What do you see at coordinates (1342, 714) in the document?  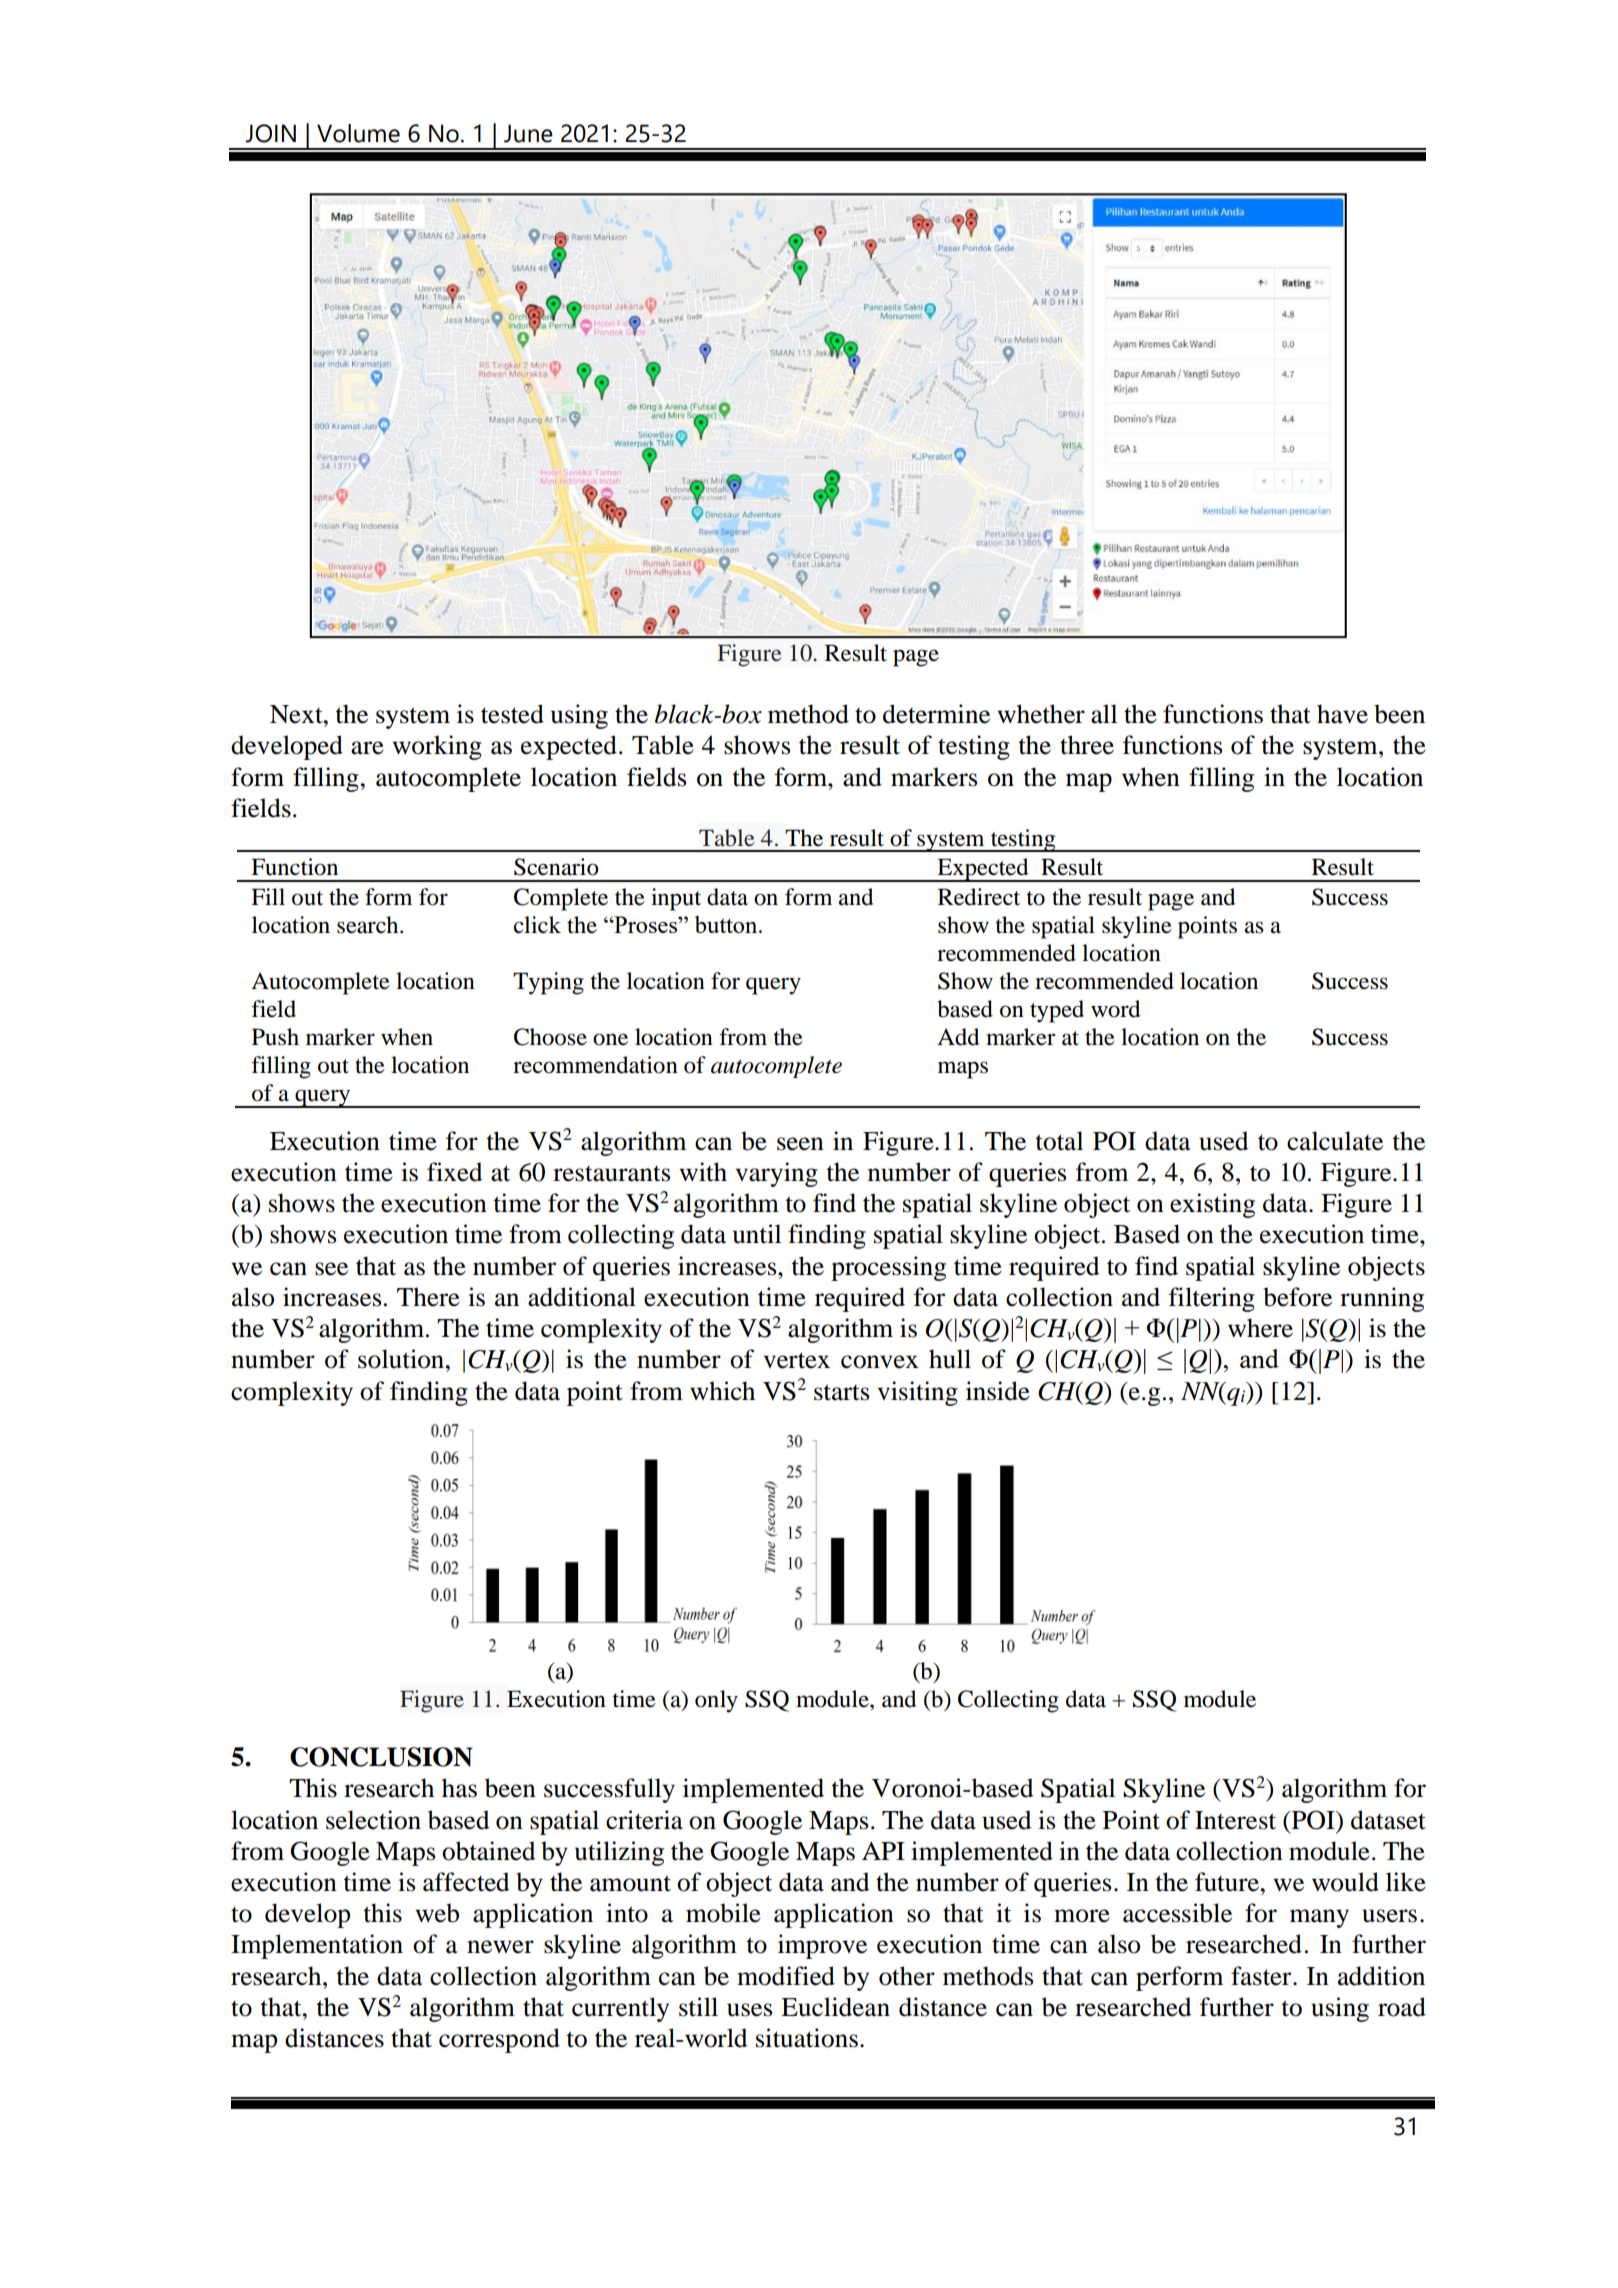 I see `have` at bounding box center [1342, 714].
